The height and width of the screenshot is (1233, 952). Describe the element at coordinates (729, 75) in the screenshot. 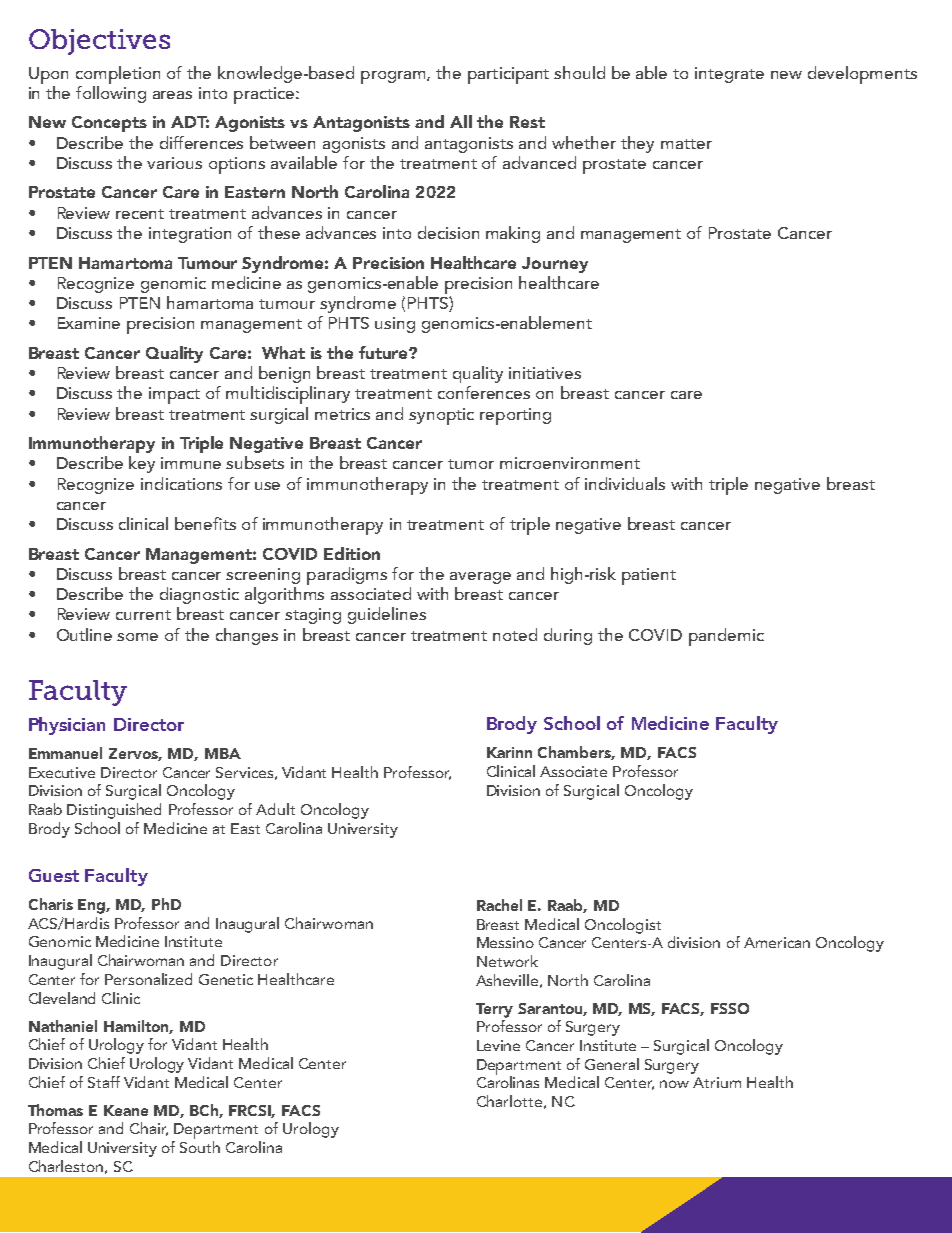

I see `integrate` at that location.
